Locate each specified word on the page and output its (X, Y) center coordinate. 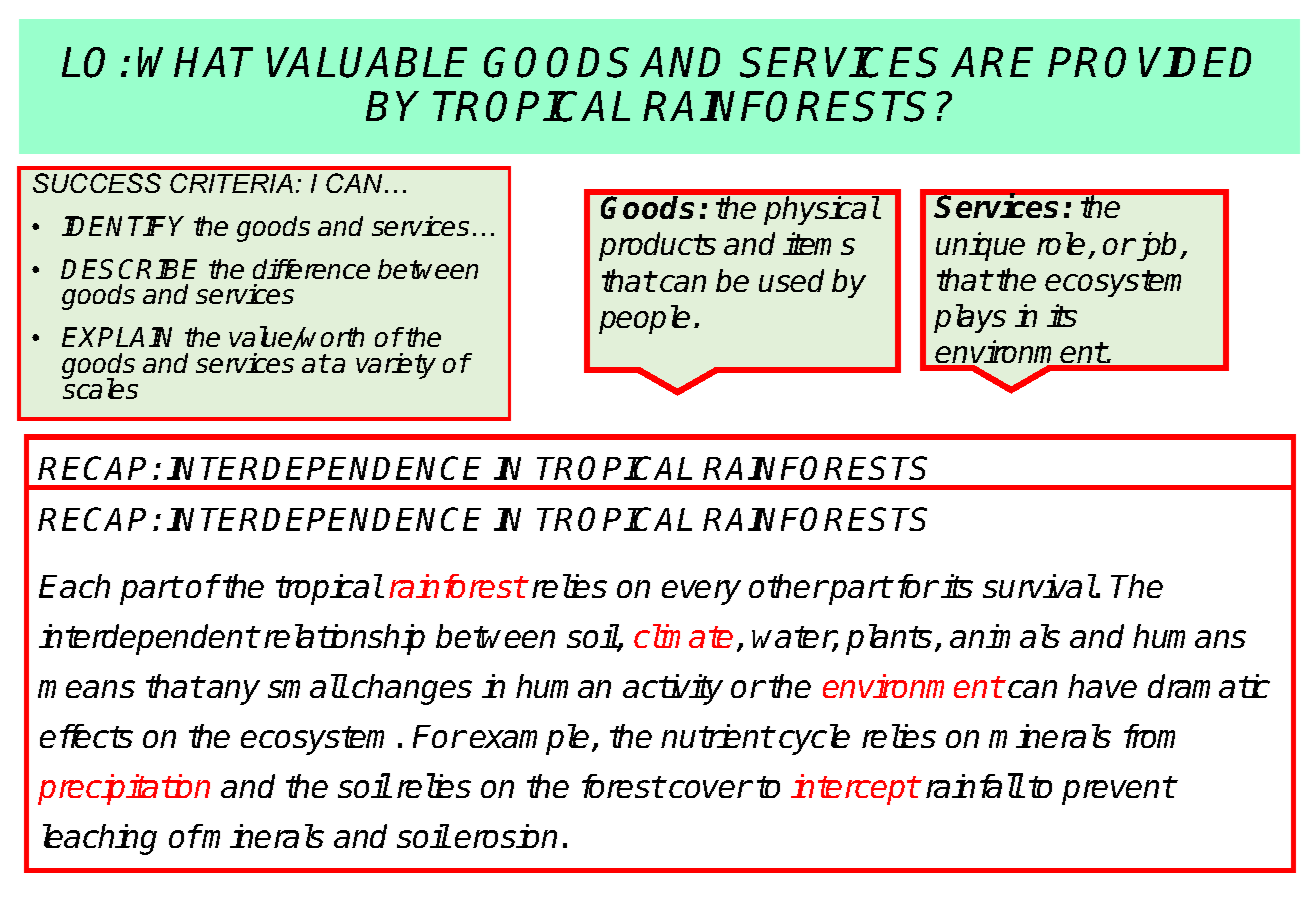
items (819, 243)
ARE (992, 62)
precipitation (124, 789)
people (644, 319)
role (1061, 243)
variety (396, 366)
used (791, 280)
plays (970, 318)
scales (100, 388)
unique (980, 246)
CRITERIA (231, 183)
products (657, 246)
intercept (855, 789)
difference (311, 269)
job (1157, 246)
